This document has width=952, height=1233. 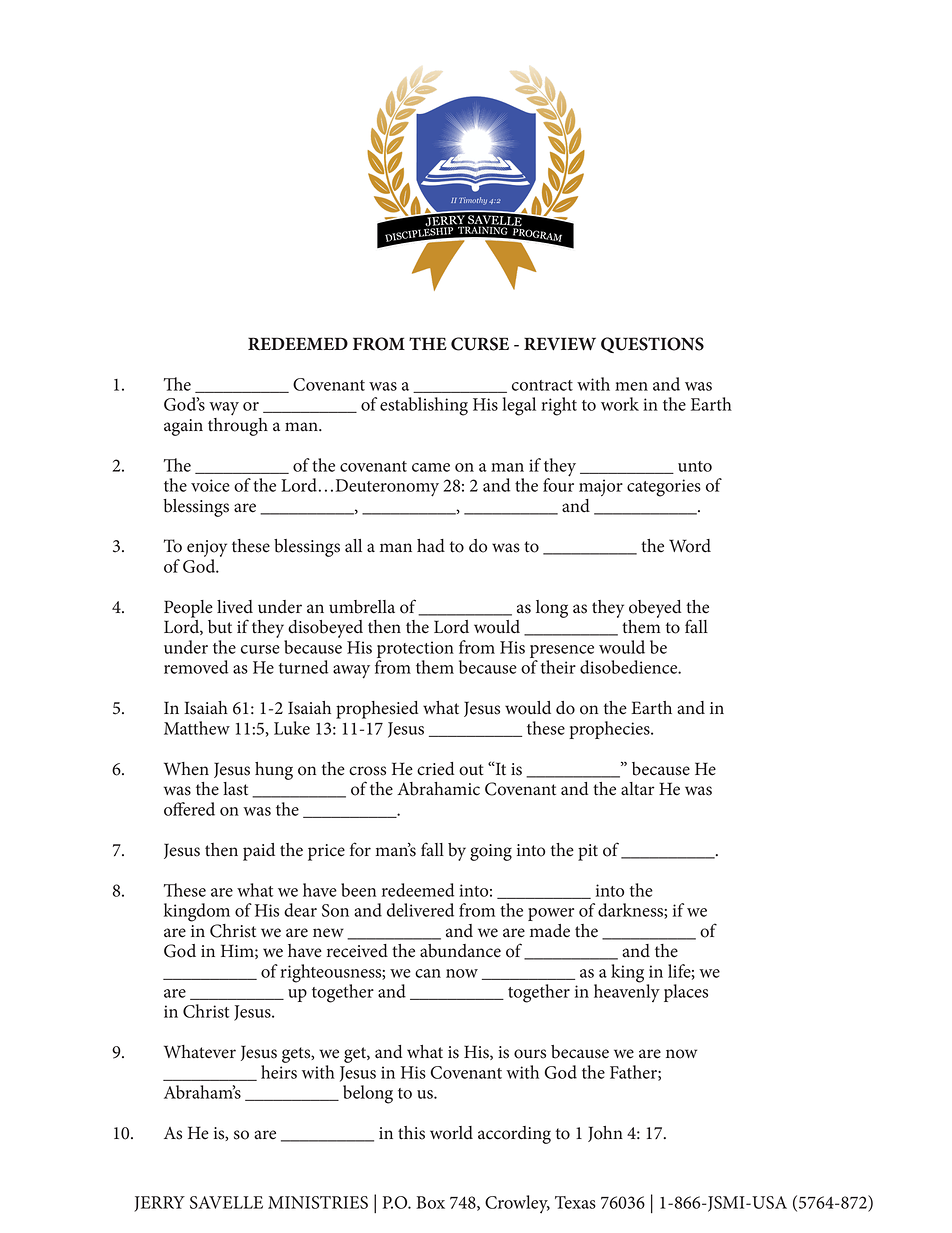 I want to click on altar, so click(x=638, y=789).
